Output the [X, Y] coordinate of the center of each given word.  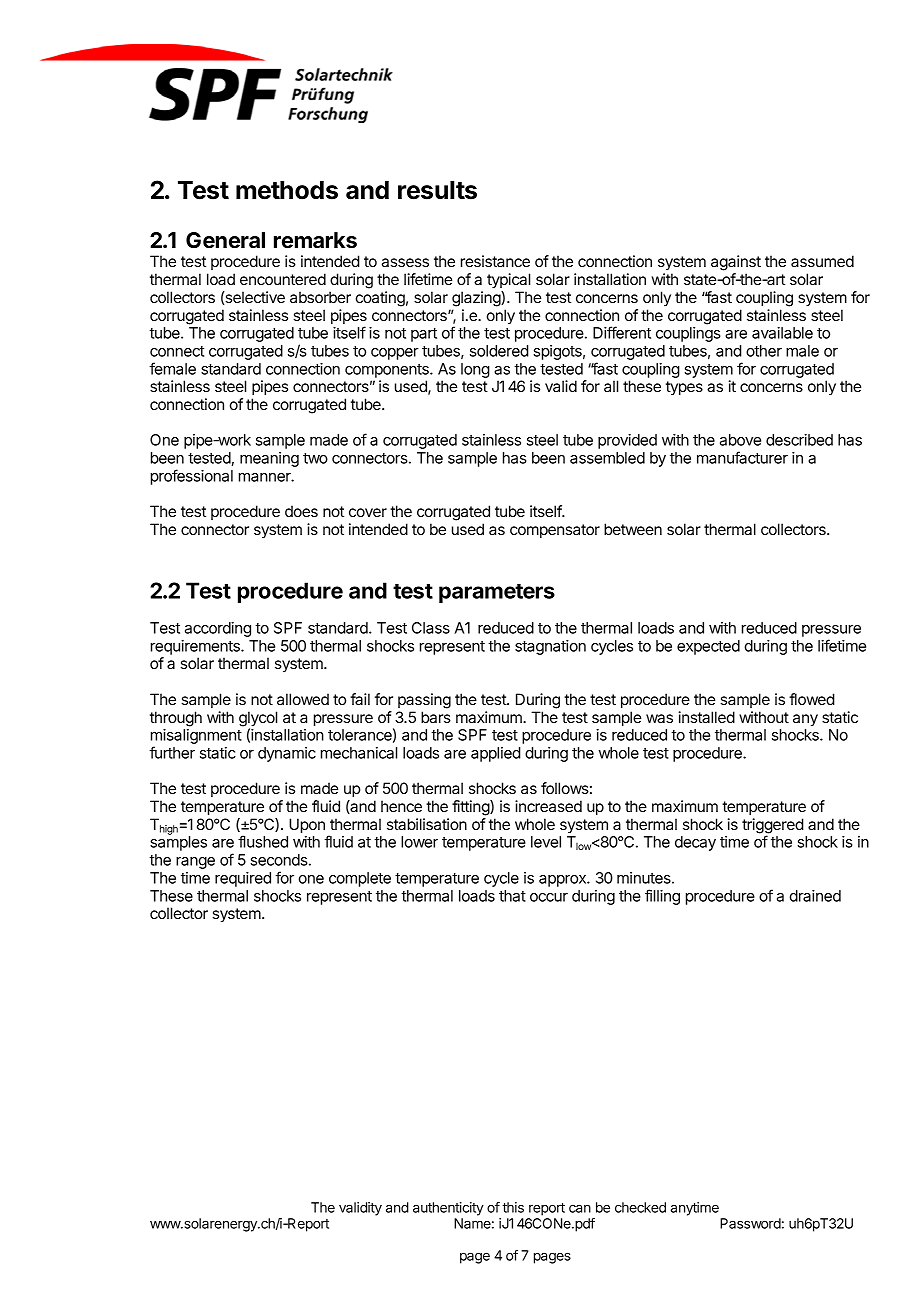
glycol [258, 720]
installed [706, 717]
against [736, 263]
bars [436, 717]
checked [640, 1207]
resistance [495, 261]
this [513, 1207]
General [225, 240]
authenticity [448, 1209]
